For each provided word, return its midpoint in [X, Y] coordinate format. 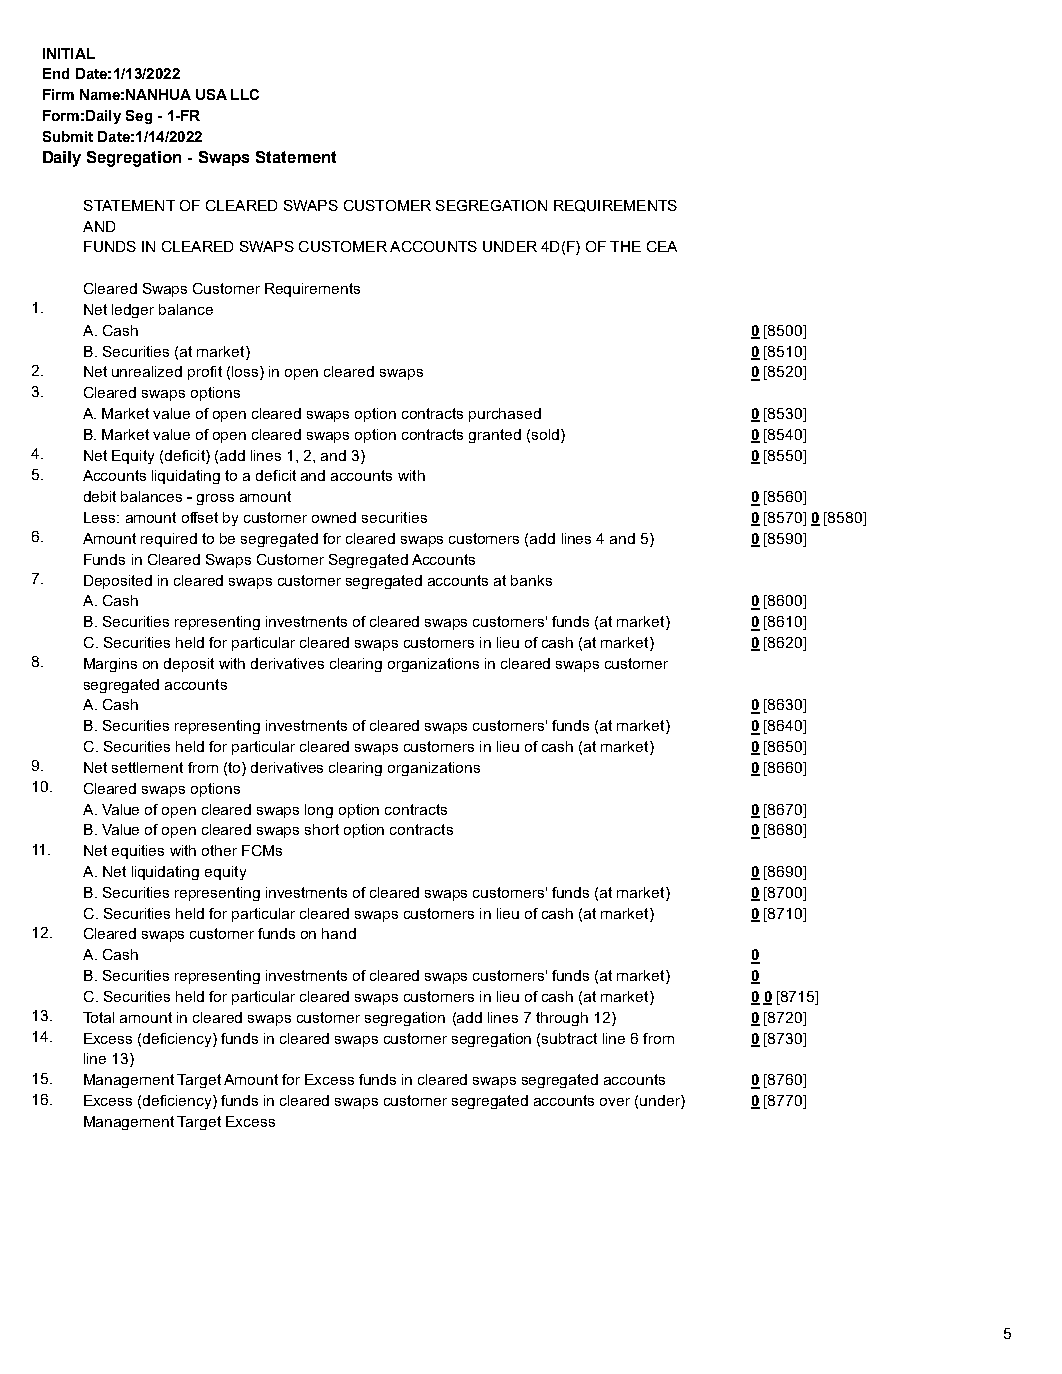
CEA [662, 246]
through [562, 1019]
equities [138, 852]
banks [531, 580]
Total [98, 1017]
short [322, 829]
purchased [505, 415]
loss [246, 373]
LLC [245, 94]
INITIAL [69, 53]
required [169, 540]
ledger [133, 311]
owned [334, 517]
